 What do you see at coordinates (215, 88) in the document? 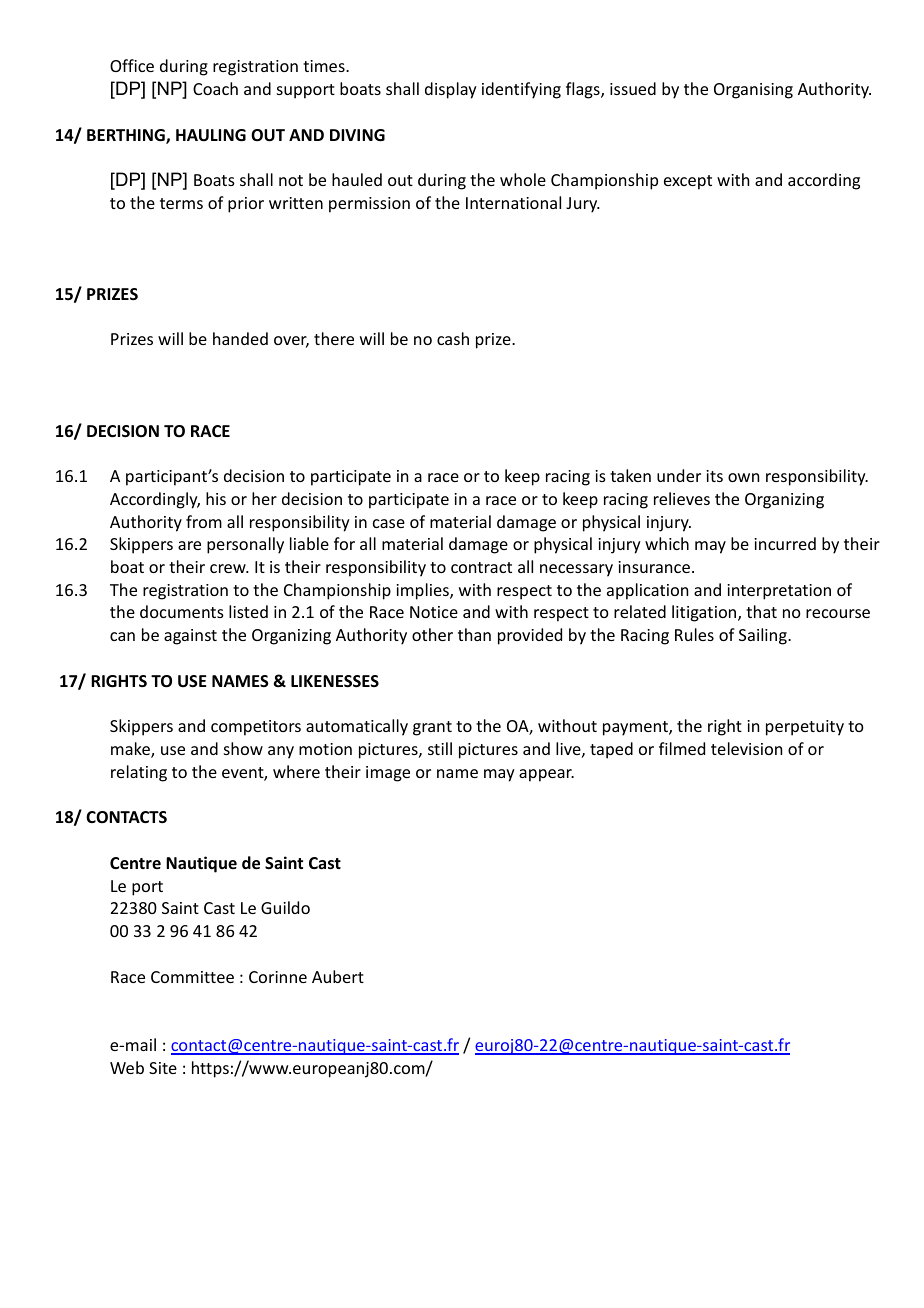
I see `Coach` at bounding box center [215, 88].
